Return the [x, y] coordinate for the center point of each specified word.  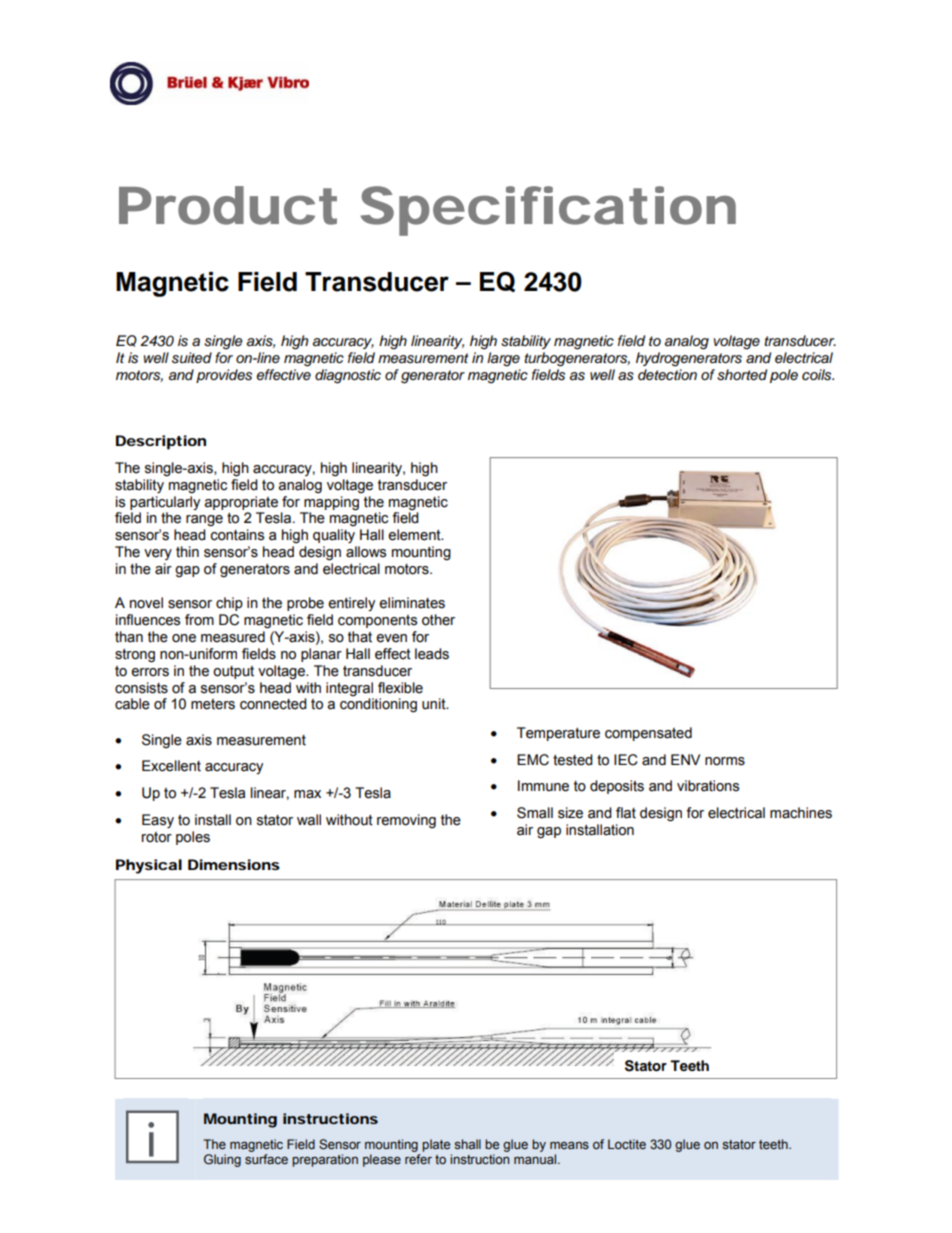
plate [436, 1145]
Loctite [627, 1144]
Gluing [222, 1160]
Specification [548, 211]
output [233, 672]
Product [228, 205]
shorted [742, 375]
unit [435, 704]
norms [725, 761]
